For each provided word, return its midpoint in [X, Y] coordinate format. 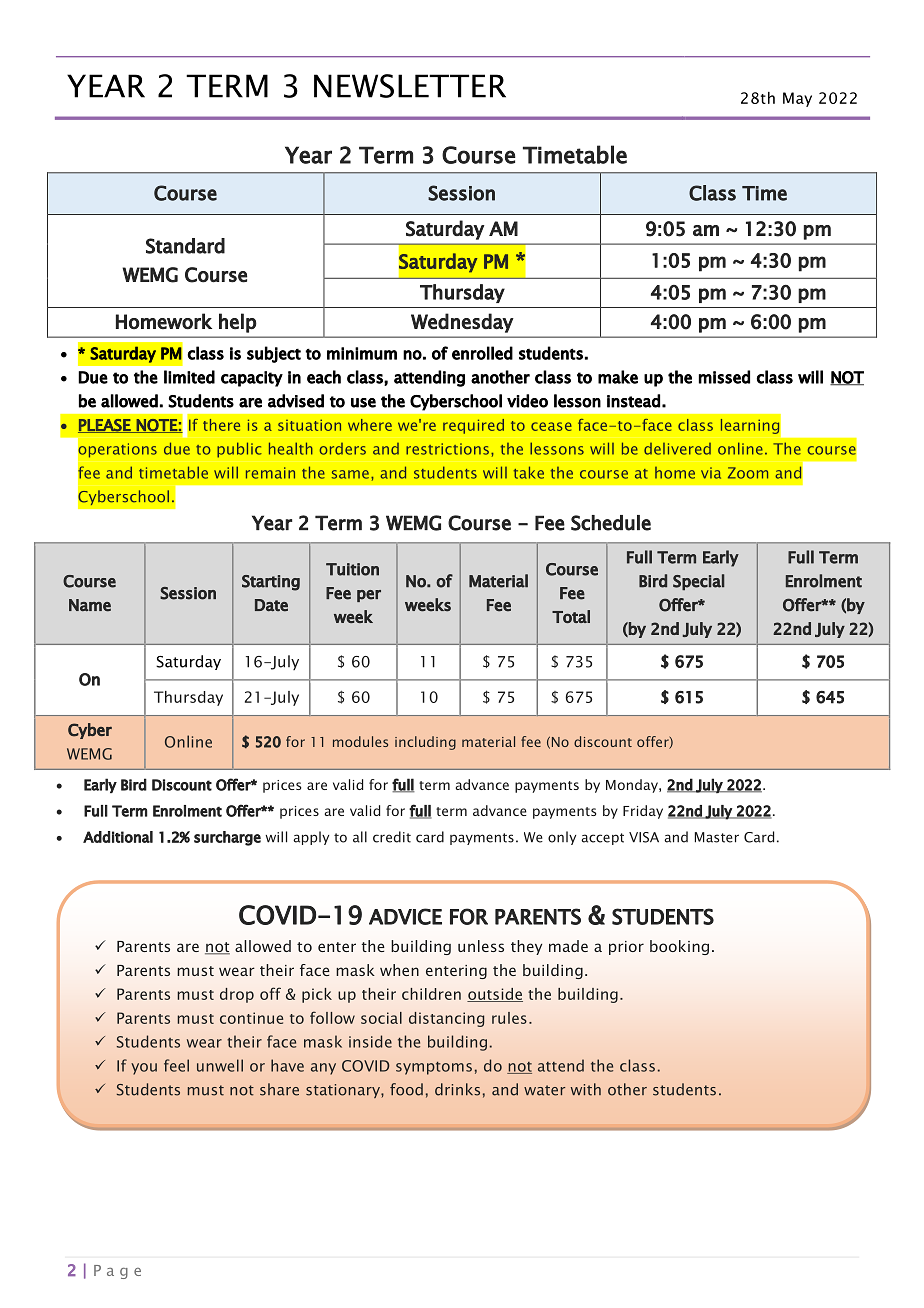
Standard [185, 246]
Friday [643, 812]
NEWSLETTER [410, 86]
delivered [677, 449]
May [797, 99]
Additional [118, 837]
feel [176, 1065]
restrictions [447, 449]
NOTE [157, 426]
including [425, 743]
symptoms [434, 1068]
